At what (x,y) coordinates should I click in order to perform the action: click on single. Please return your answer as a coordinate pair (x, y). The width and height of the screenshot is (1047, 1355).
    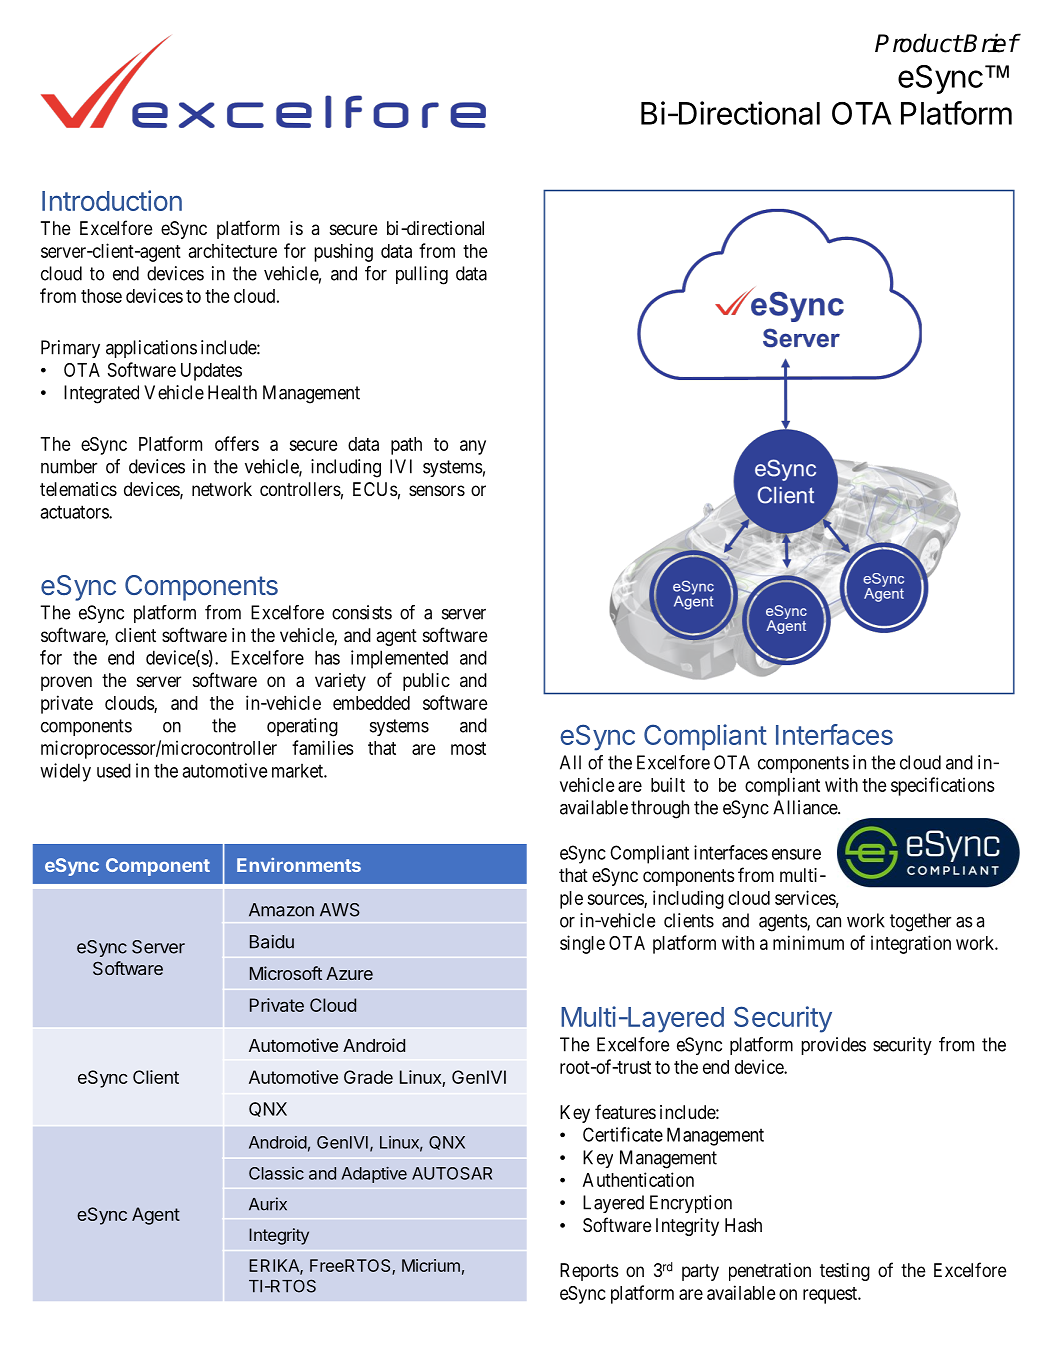
    Looking at the image, I should click on (582, 944).
